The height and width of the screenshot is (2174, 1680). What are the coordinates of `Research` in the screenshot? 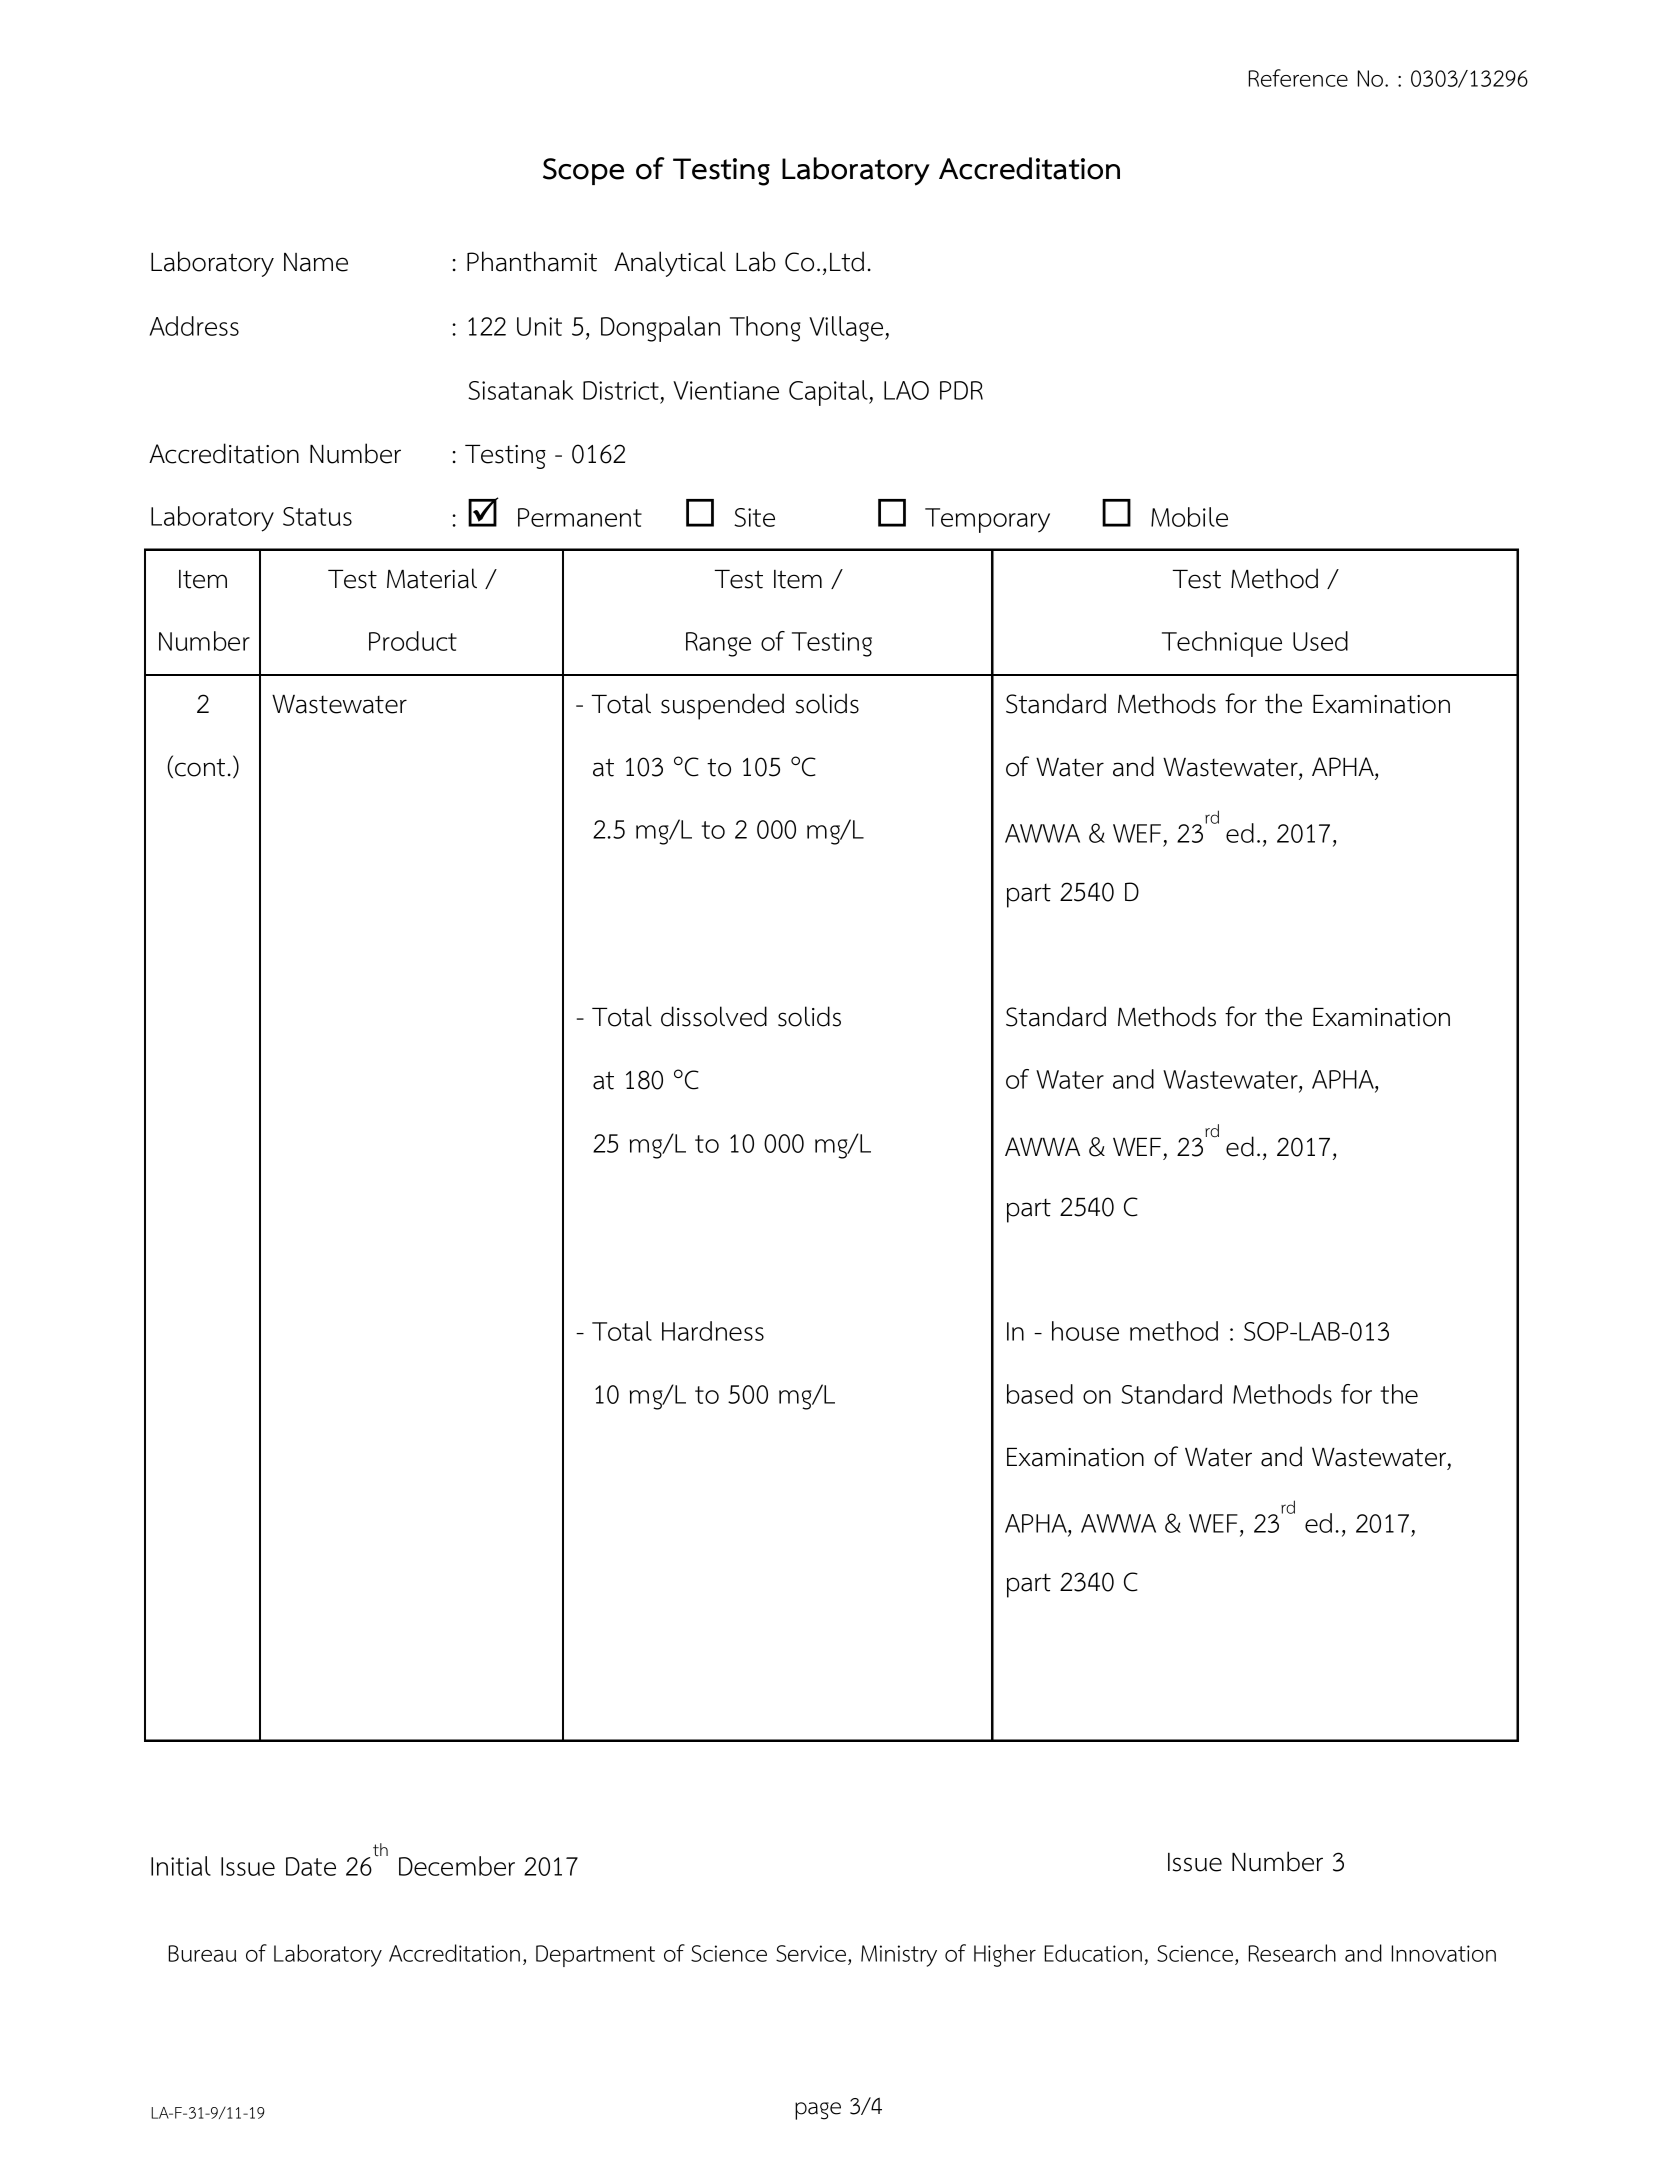 It's located at (1292, 1953).
